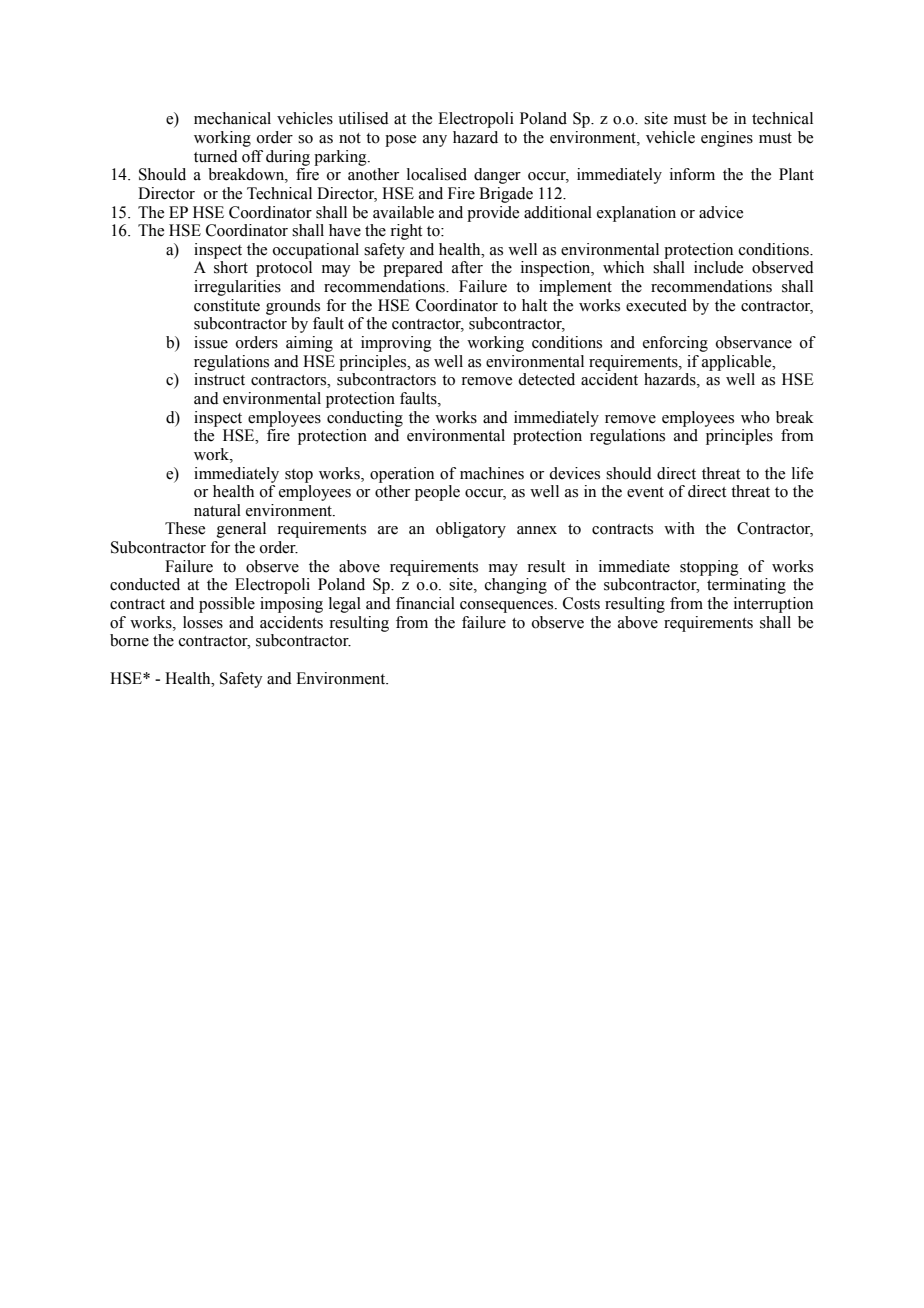  Describe the element at coordinates (227, 305) in the image. I see `constitute` at that location.
